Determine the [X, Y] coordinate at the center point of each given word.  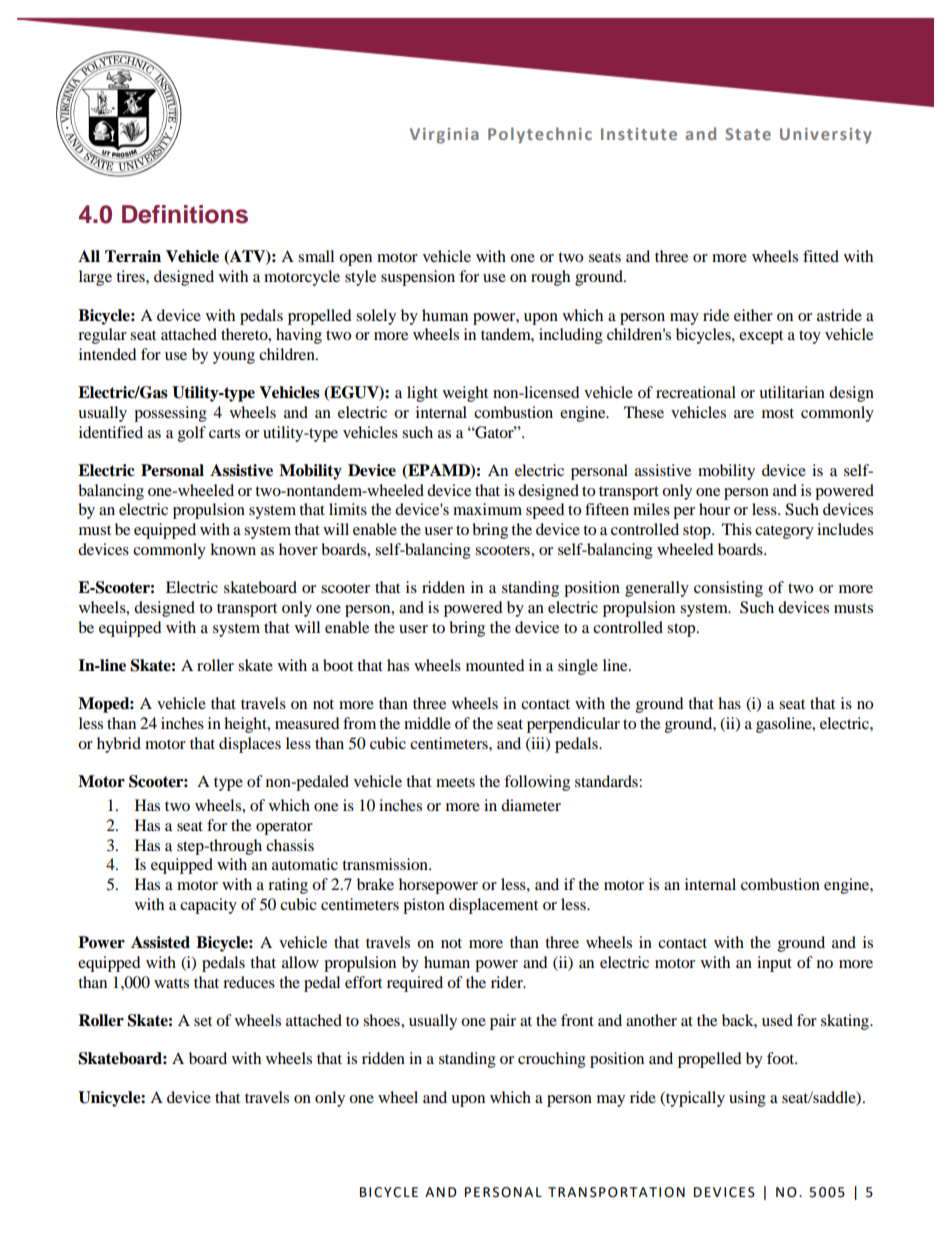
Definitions [185, 214]
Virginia [444, 136]
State [748, 134]
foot [782, 1058]
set [203, 1021]
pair [503, 1022]
